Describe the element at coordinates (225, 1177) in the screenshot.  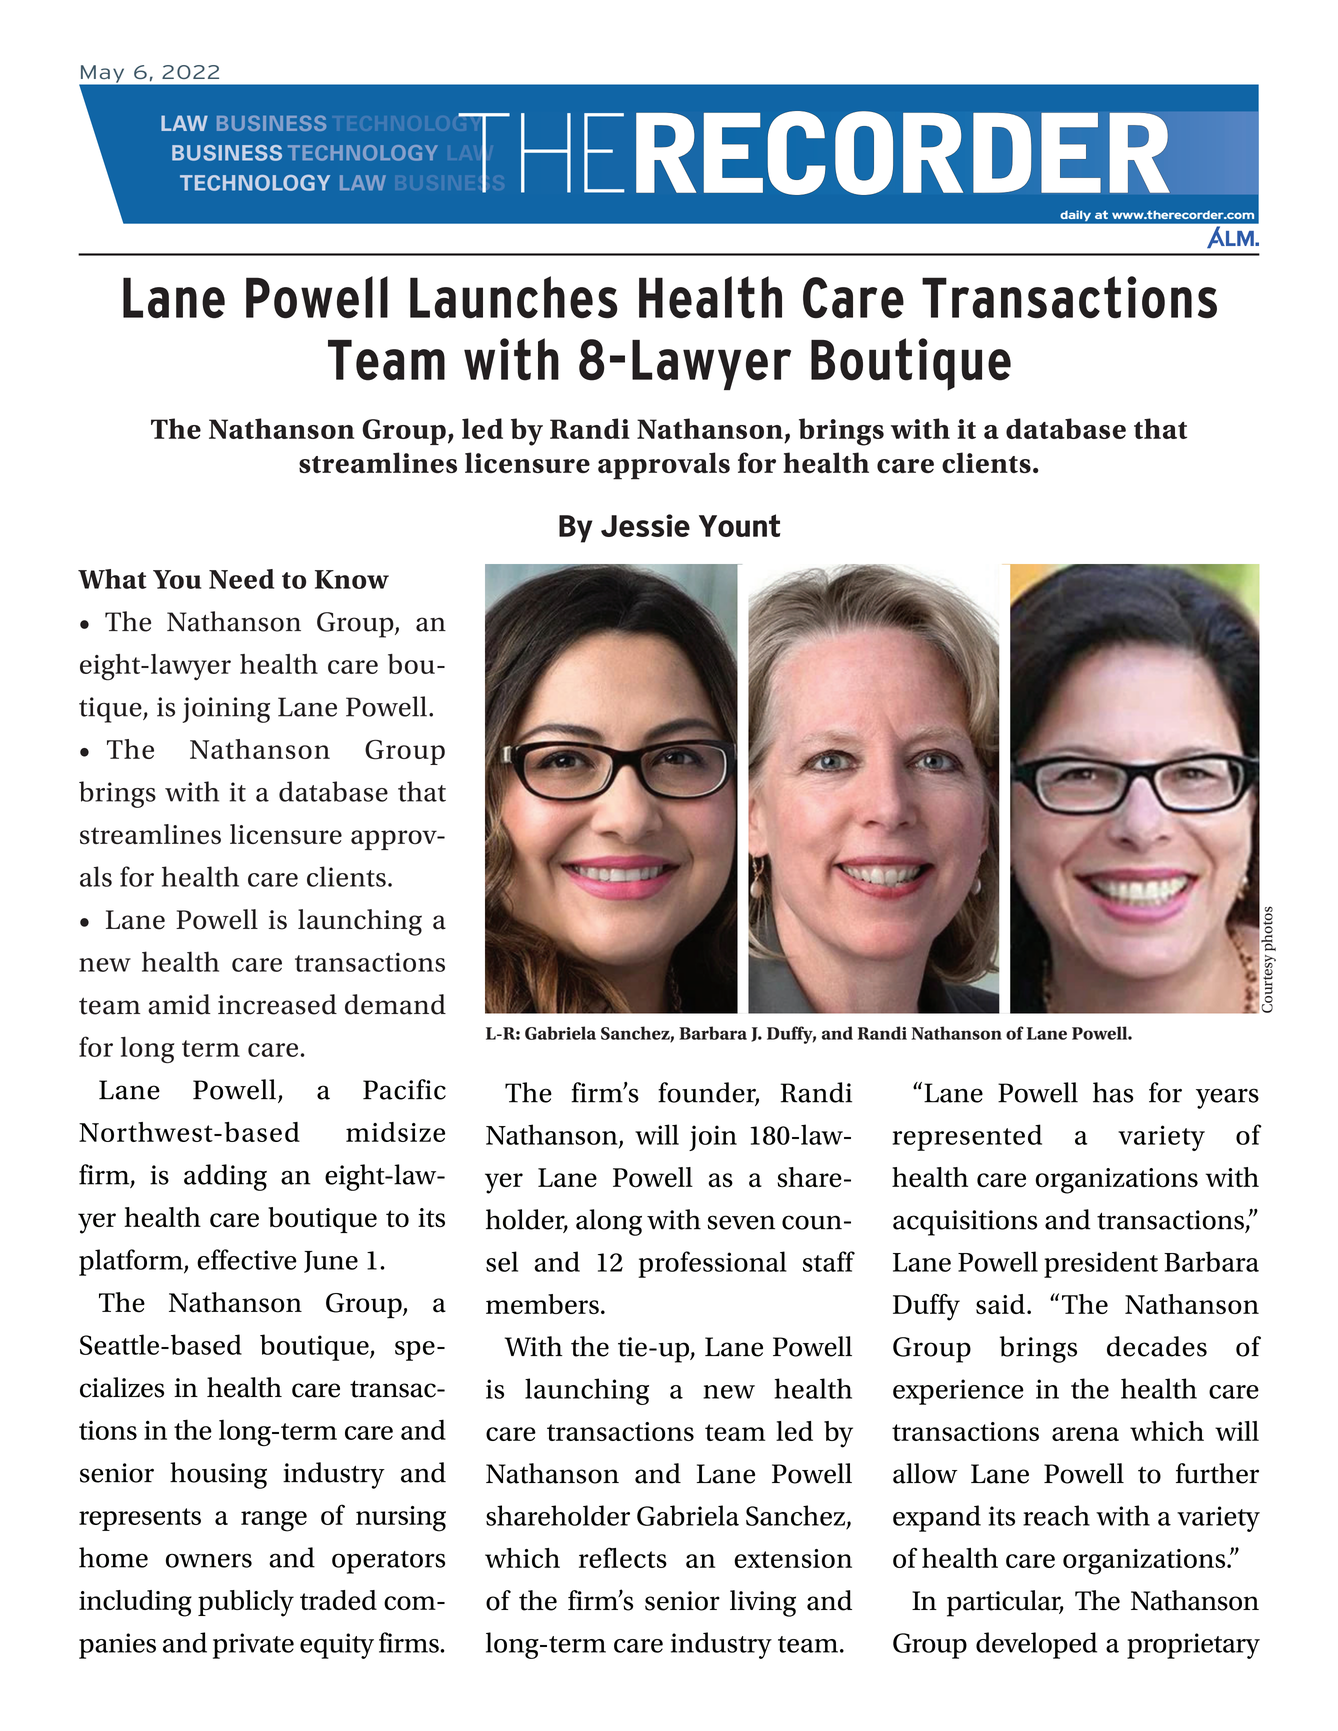
I see `adding` at that location.
